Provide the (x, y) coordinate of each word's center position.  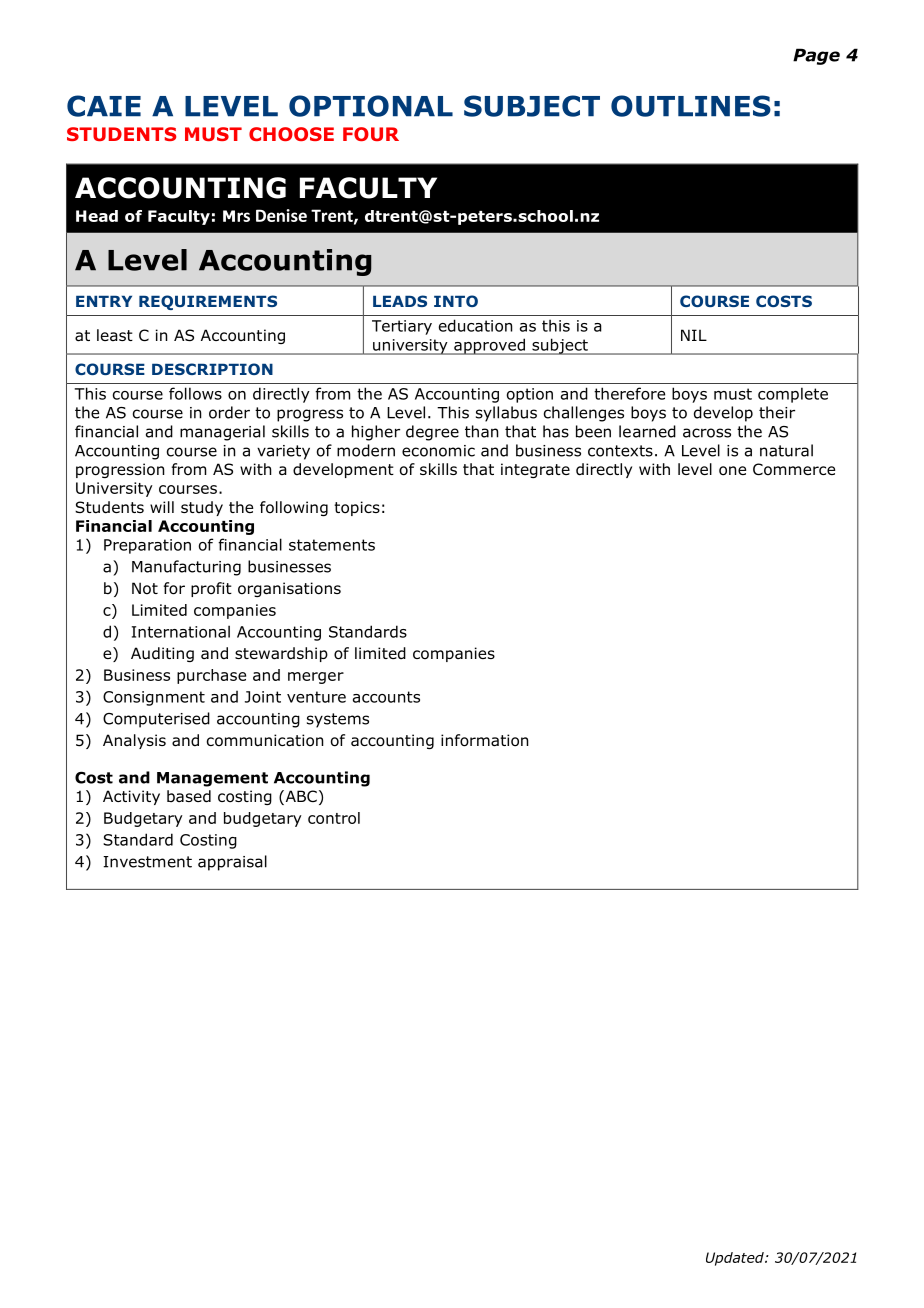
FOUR (371, 134)
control (334, 818)
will (162, 507)
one (732, 471)
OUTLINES (691, 106)
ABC (300, 797)
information (484, 740)
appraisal (232, 863)
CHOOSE (291, 134)
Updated (736, 1259)
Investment (147, 862)
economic (438, 451)
